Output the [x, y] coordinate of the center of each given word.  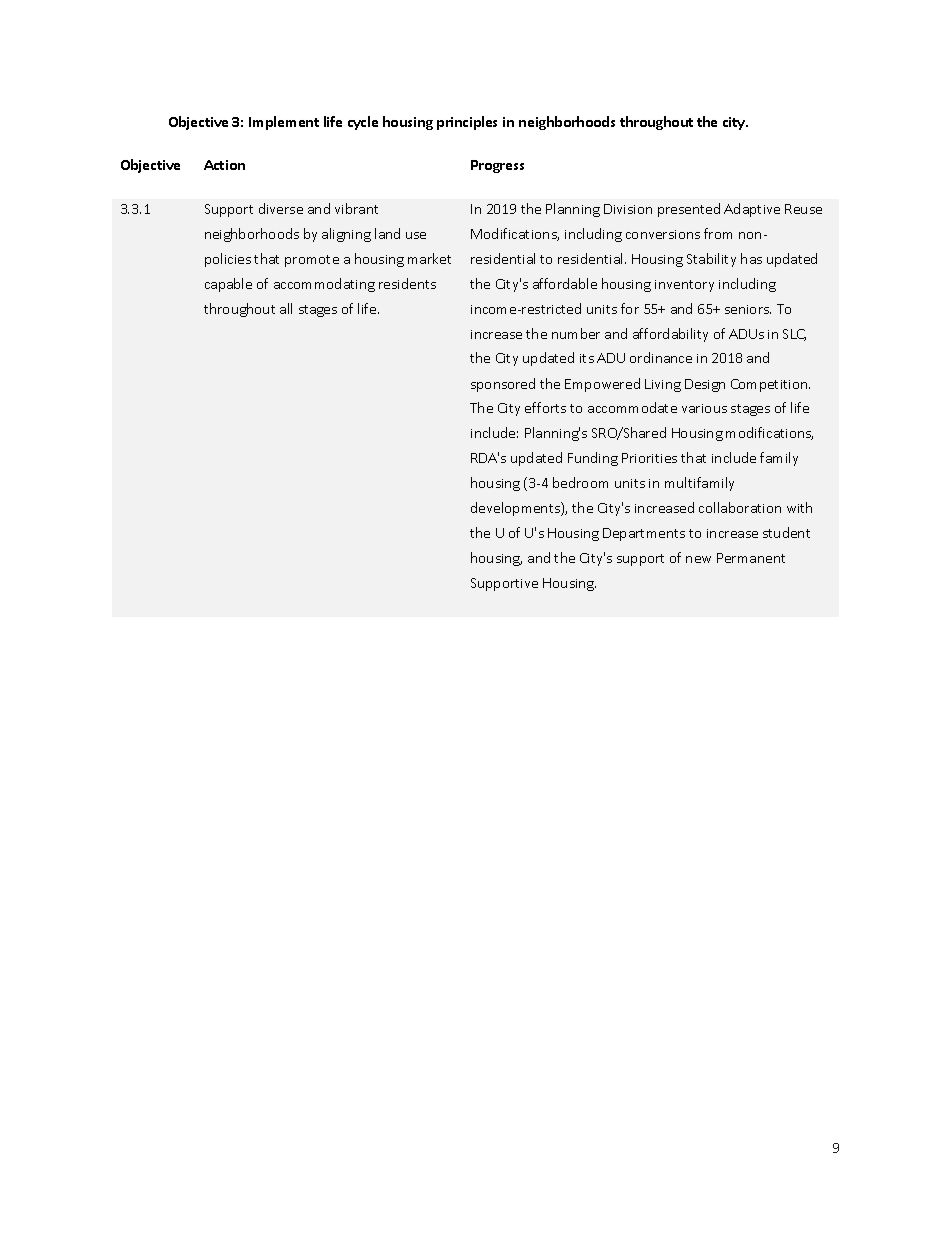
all [286, 308]
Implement [284, 123]
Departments [644, 534]
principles [467, 123]
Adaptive [752, 210]
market [429, 258]
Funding [593, 459]
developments [516, 509]
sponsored [503, 385]
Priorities [649, 458]
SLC [794, 335]
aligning [346, 235]
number [576, 333]
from [718, 233]
